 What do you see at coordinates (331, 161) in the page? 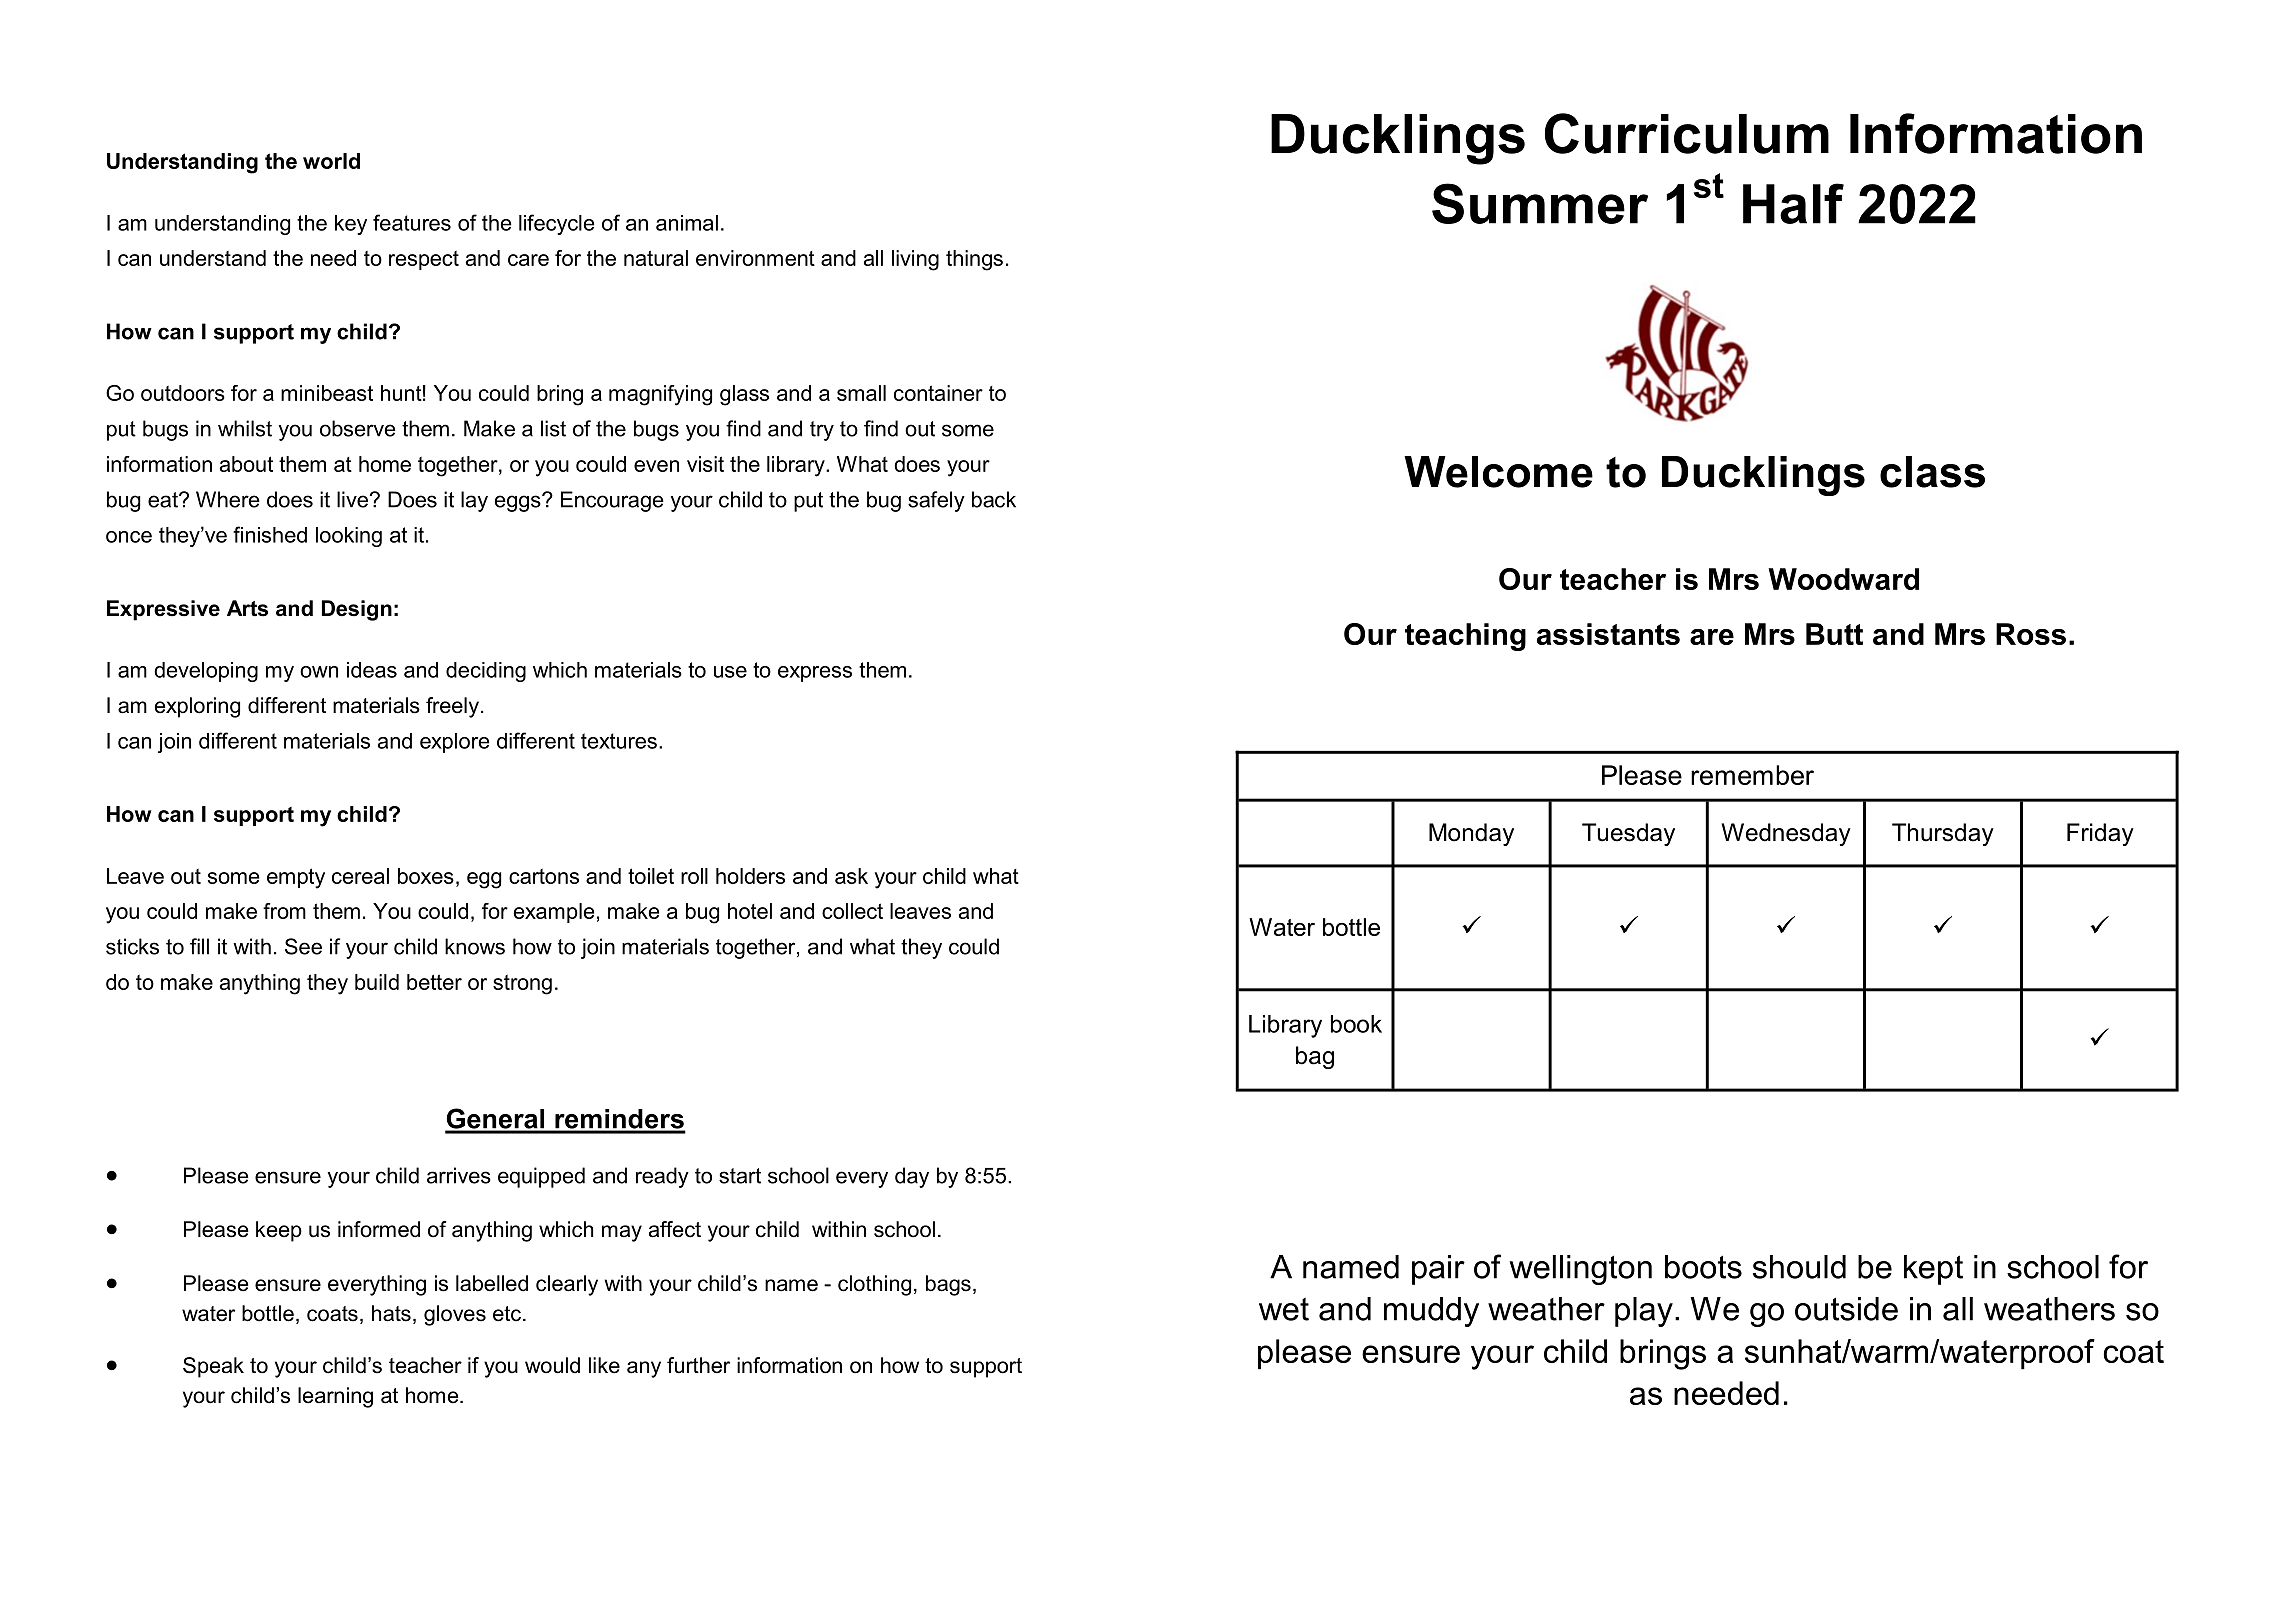
I see `world` at bounding box center [331, 161].
